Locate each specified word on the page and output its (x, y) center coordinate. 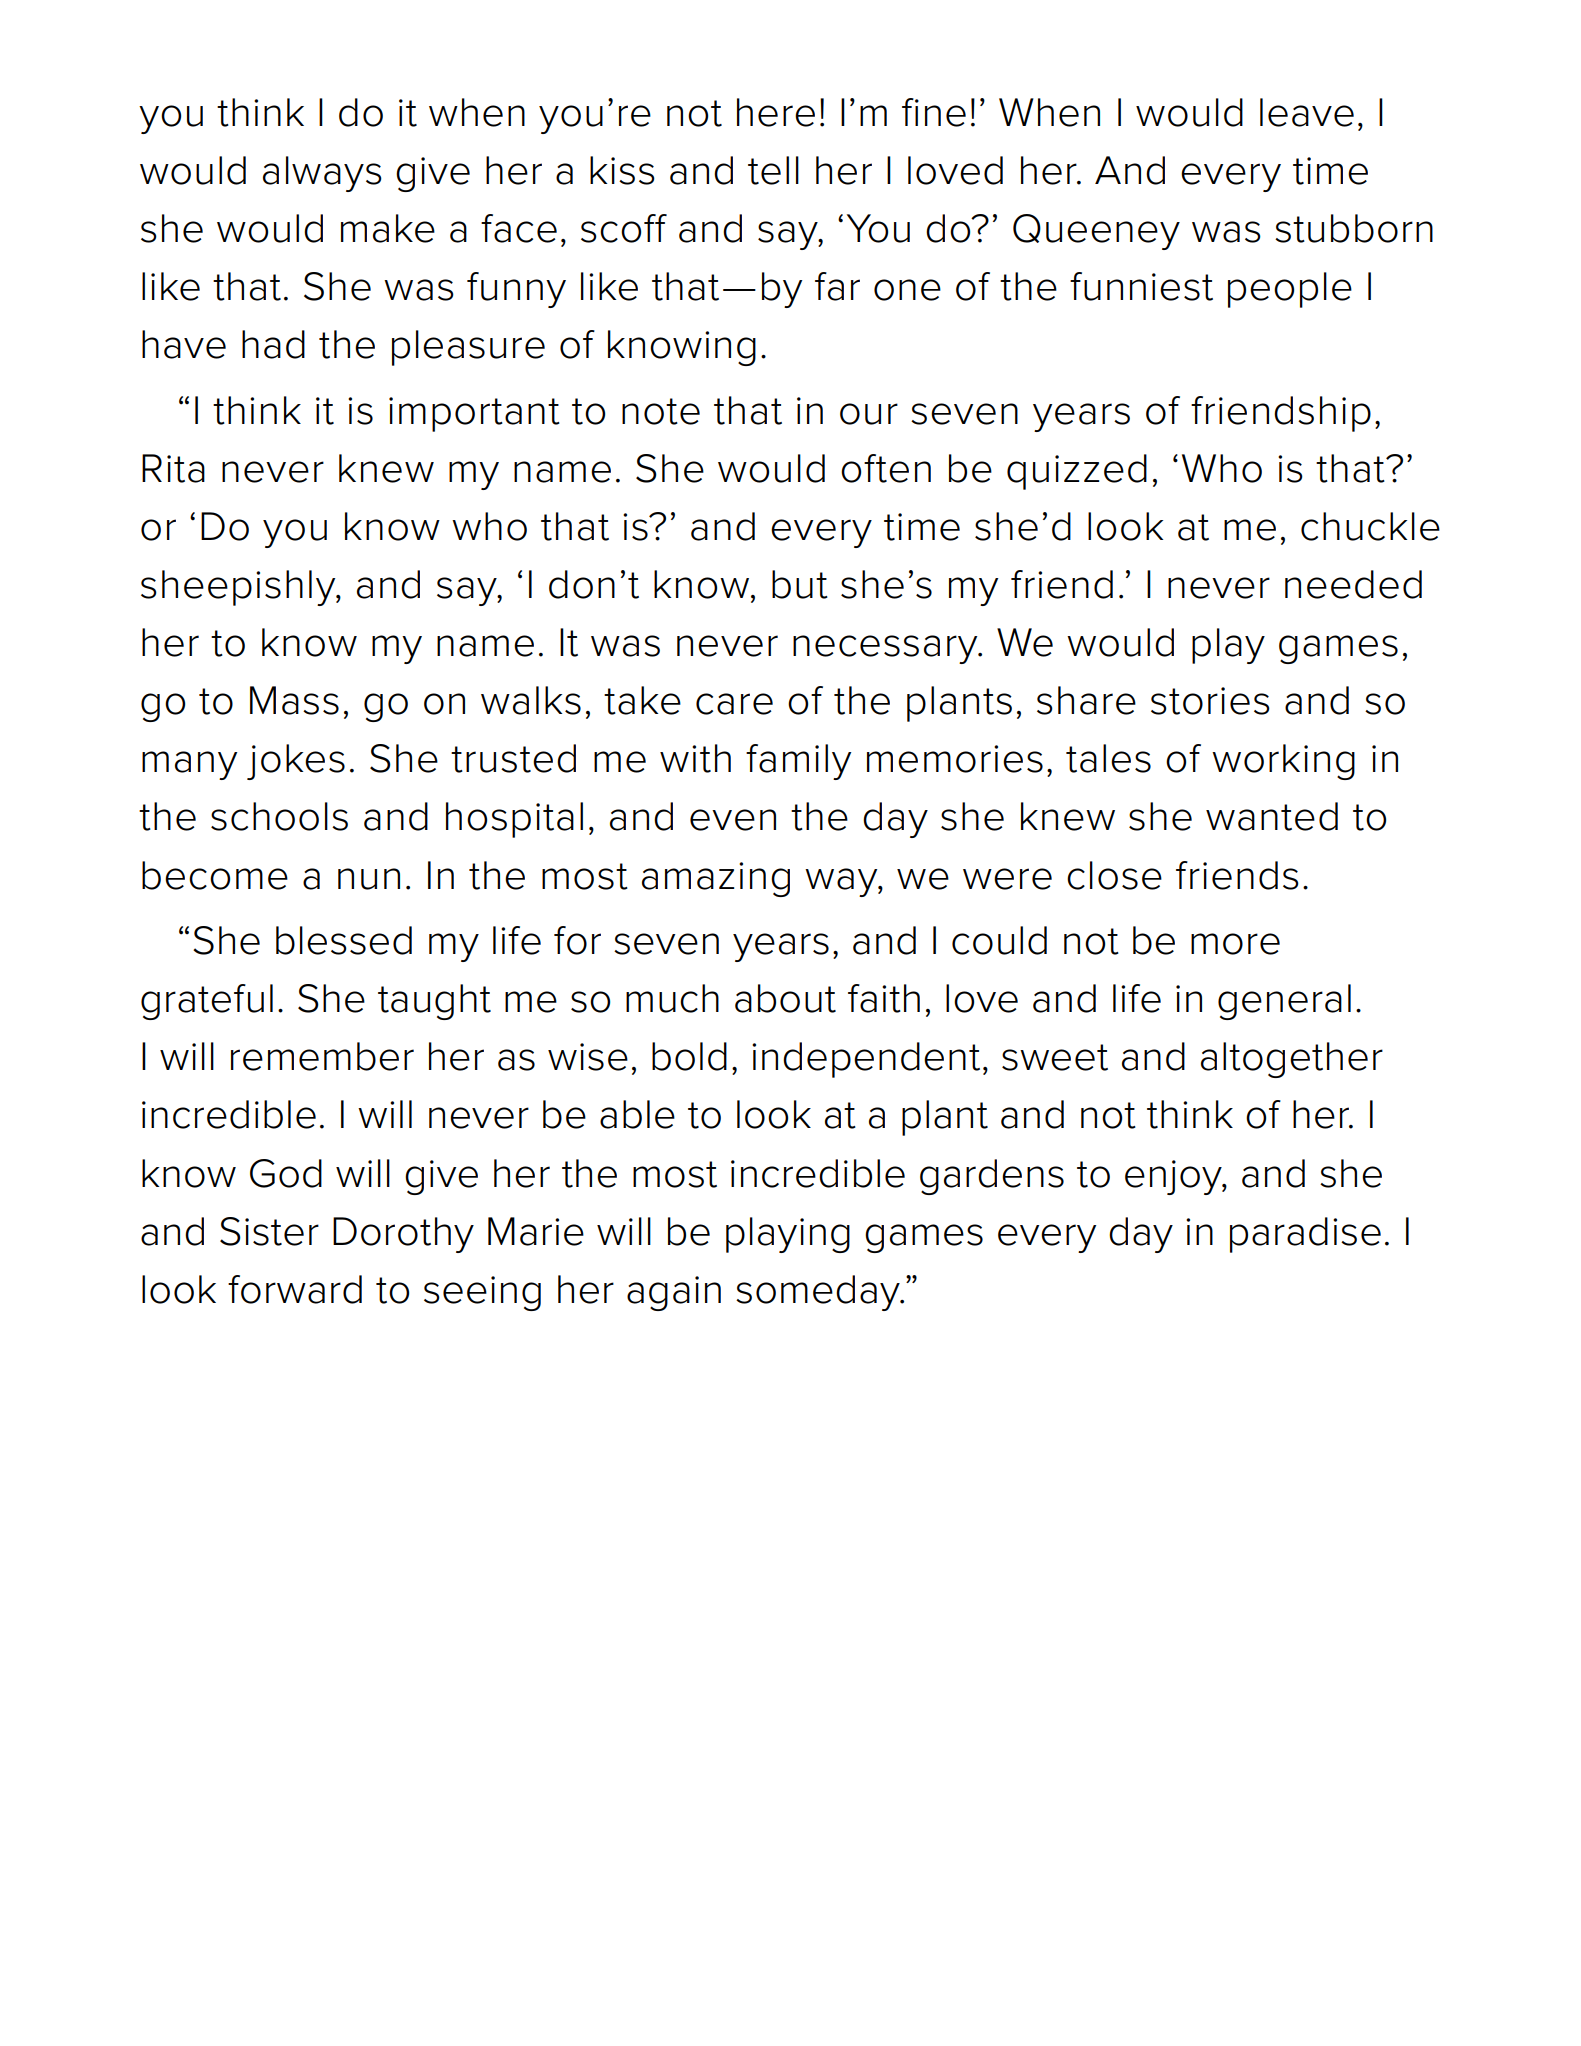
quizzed (1077, 472)
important (474, 414)
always (322, 174)
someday (819, 1293)
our (869, 414)
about (785, 998)
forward (295, 1289)
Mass (294, 700)
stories (1210, 701)
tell (773, 170)
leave (1307, 112)
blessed (344, 940)
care (734, 704)
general (1284, 1002)
